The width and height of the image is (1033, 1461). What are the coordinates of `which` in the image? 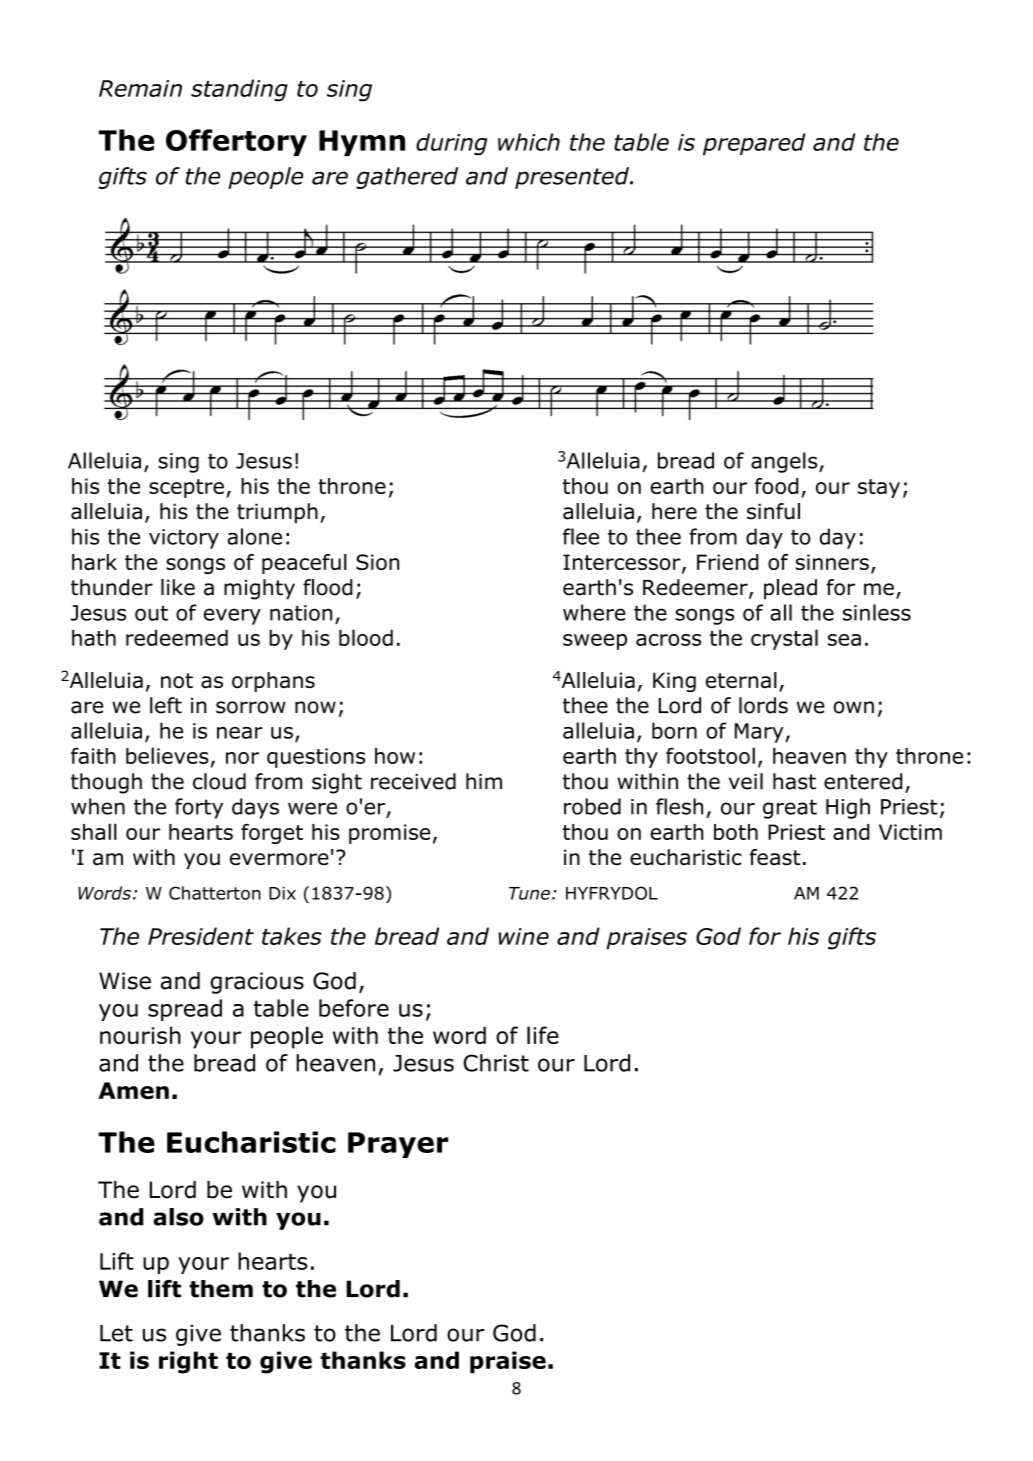 It's located at (529, 142).
